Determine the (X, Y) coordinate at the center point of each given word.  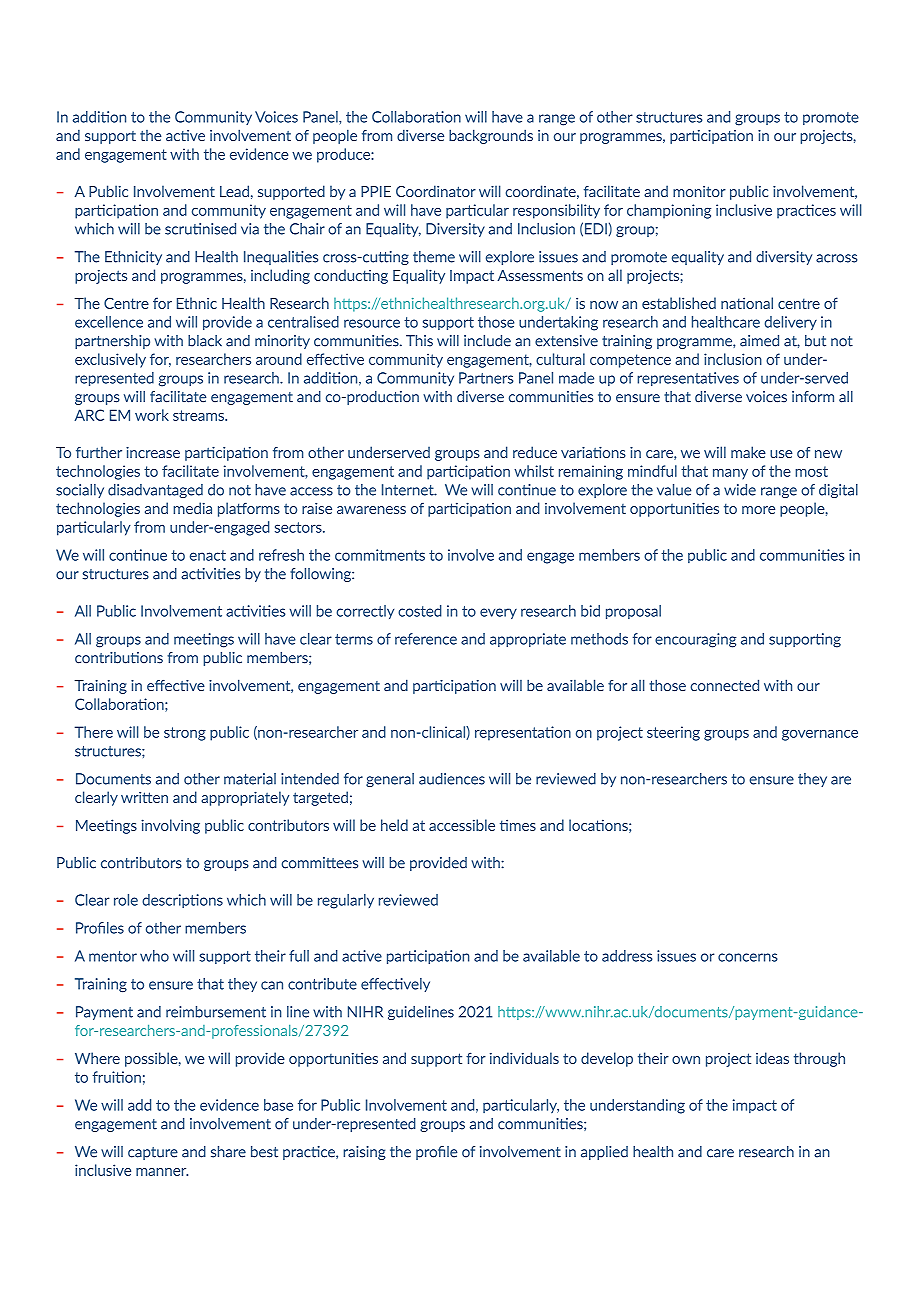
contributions (119, 658)
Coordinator (436, 191)
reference (426, 639)
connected (724, 685)
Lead (234, 191)
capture (153, 1153)
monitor (699, 191)
